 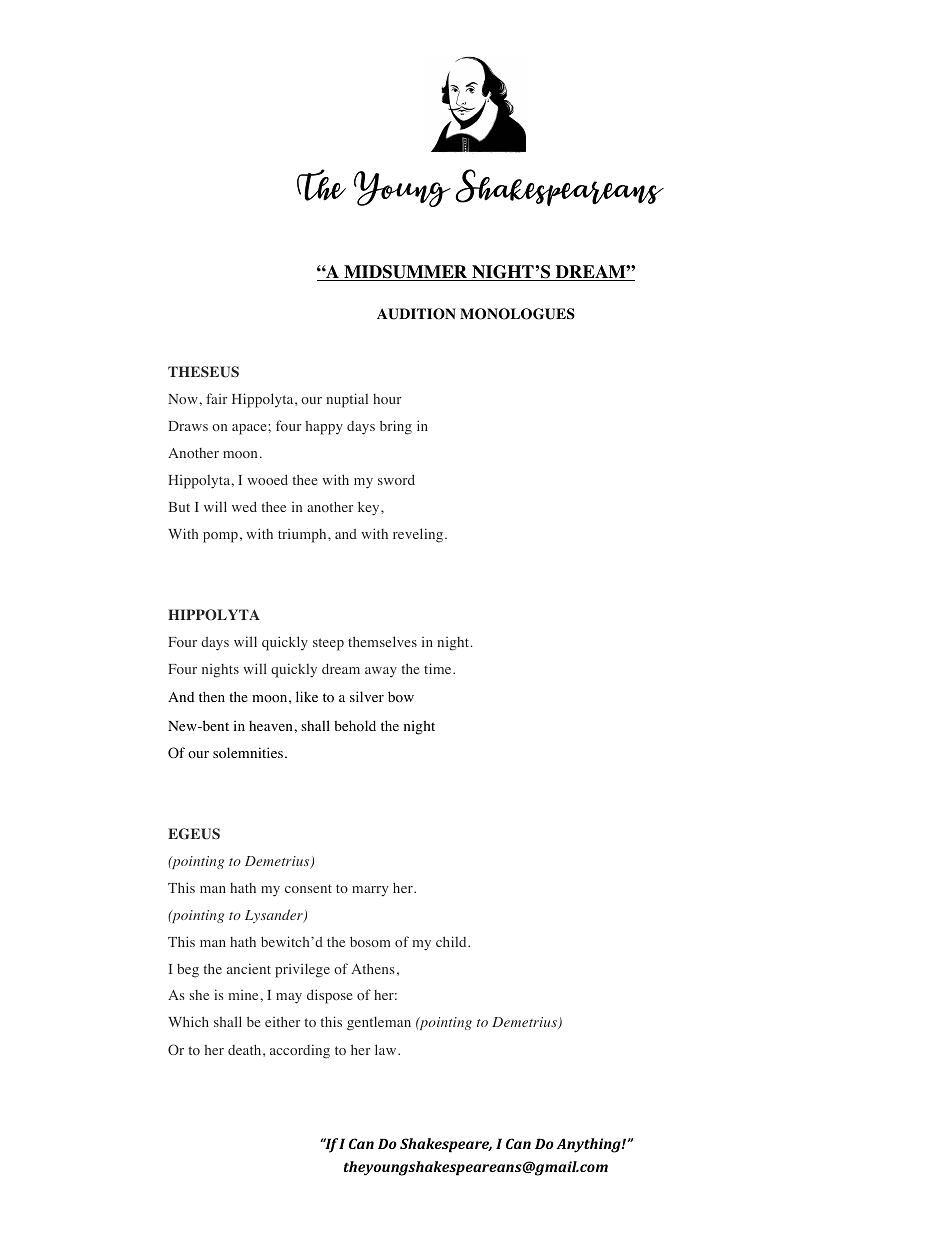 What do you see at coordinates (370, 508) in the screenshot?
I see `key` at bounding box center [370, 508].
